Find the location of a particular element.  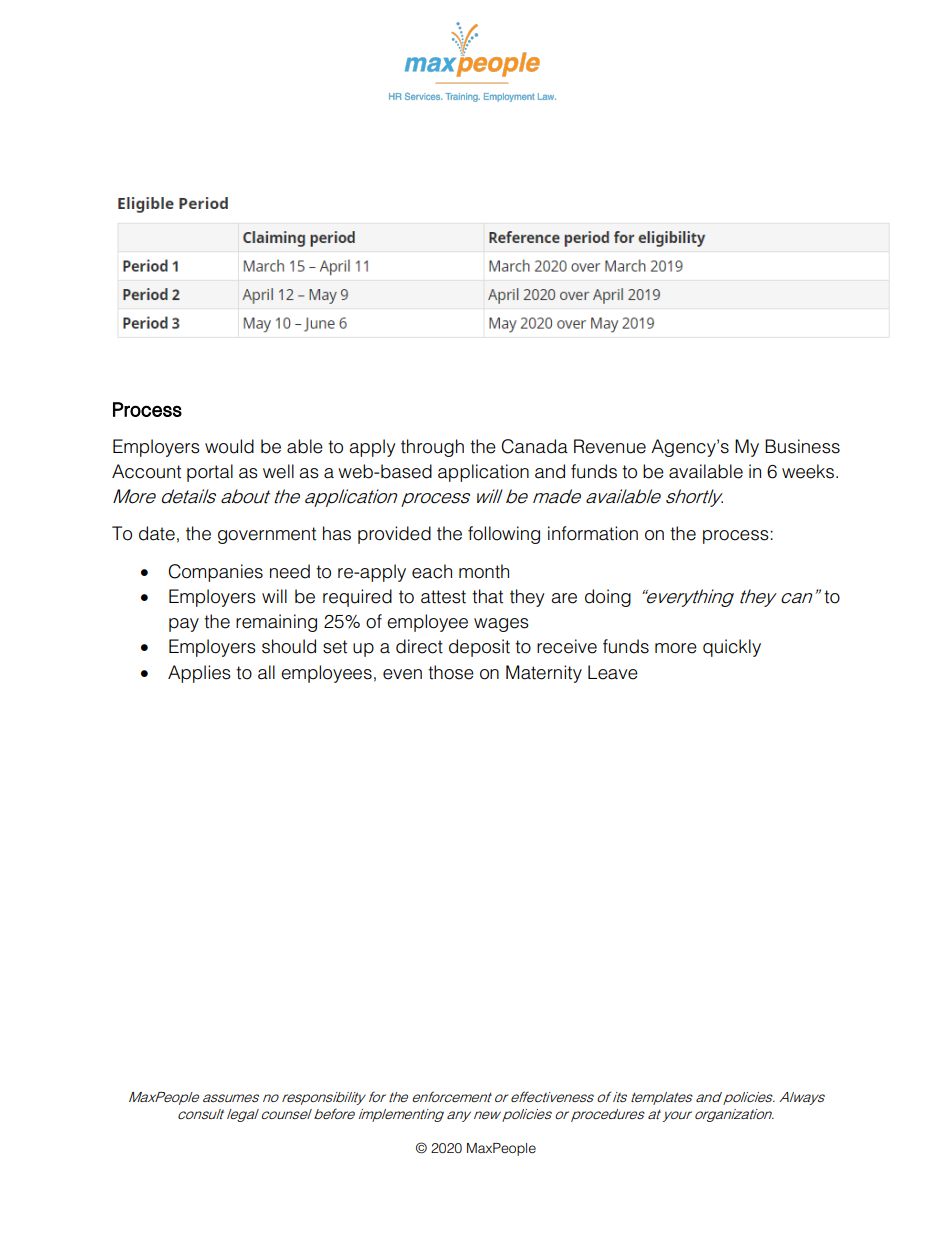

through is located at coordinates (432, 448).
